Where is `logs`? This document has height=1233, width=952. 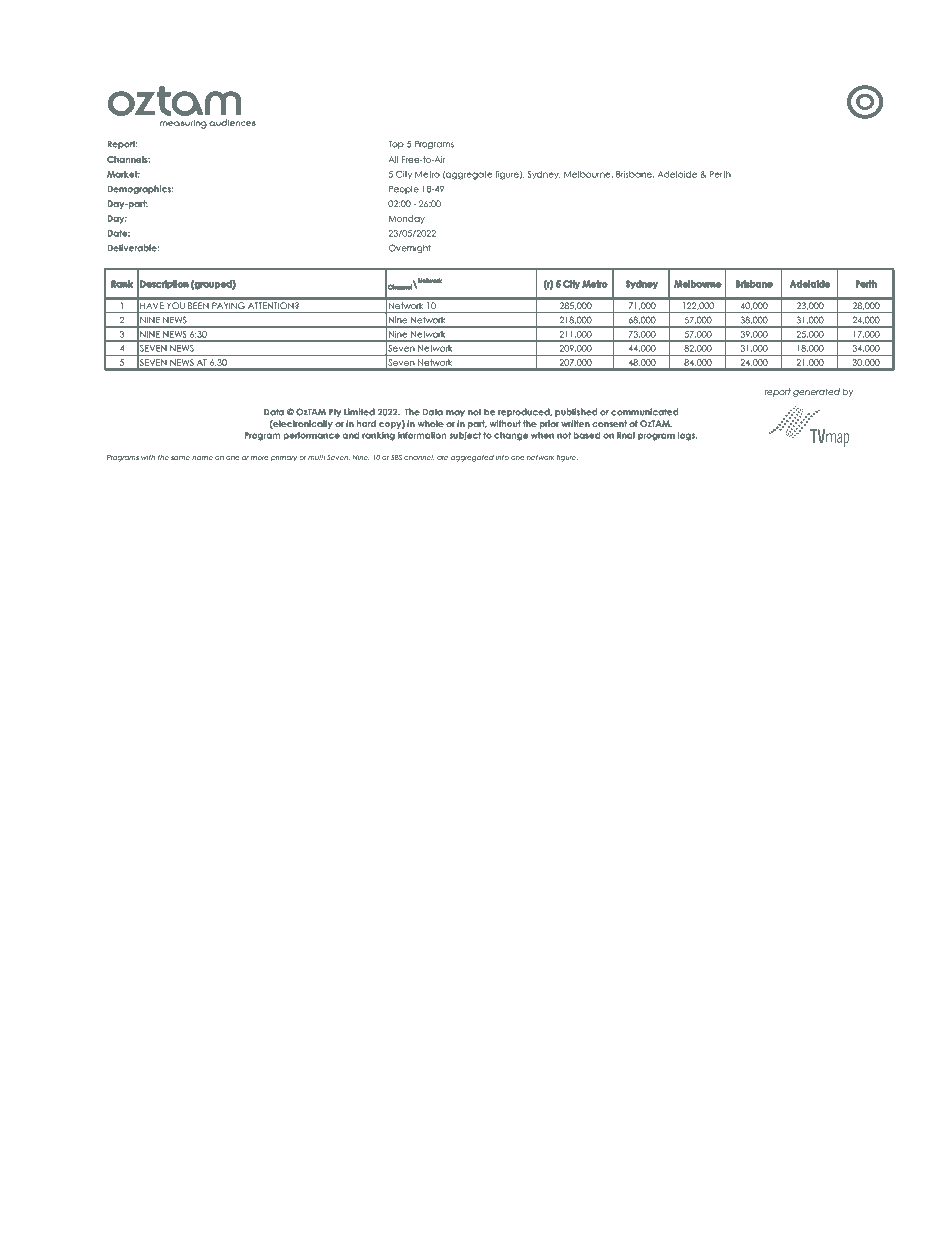 logs is located at coordinates (688, 436).
